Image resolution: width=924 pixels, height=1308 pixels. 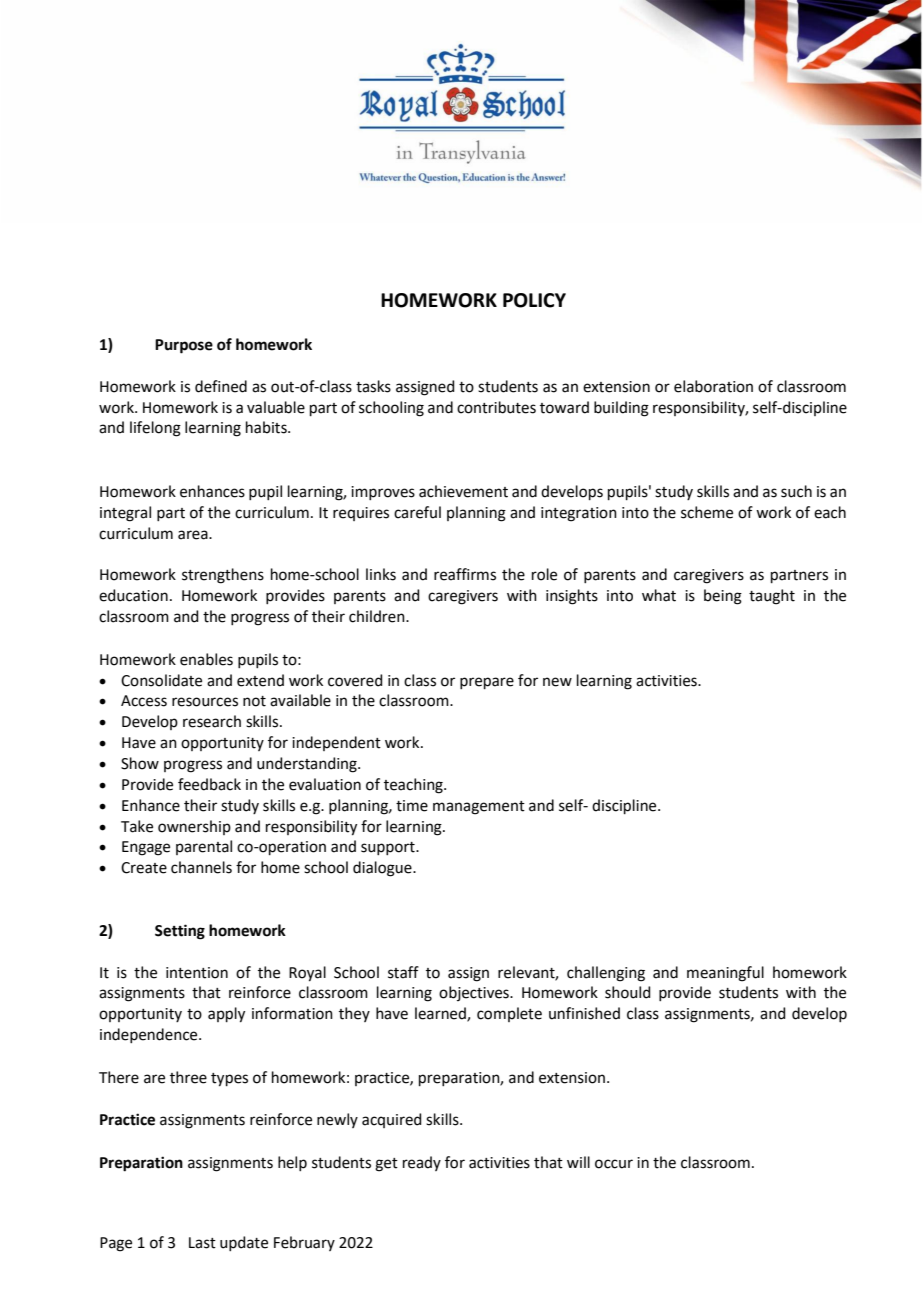 I want to click on POLICY, so click(x=534, y=300).
